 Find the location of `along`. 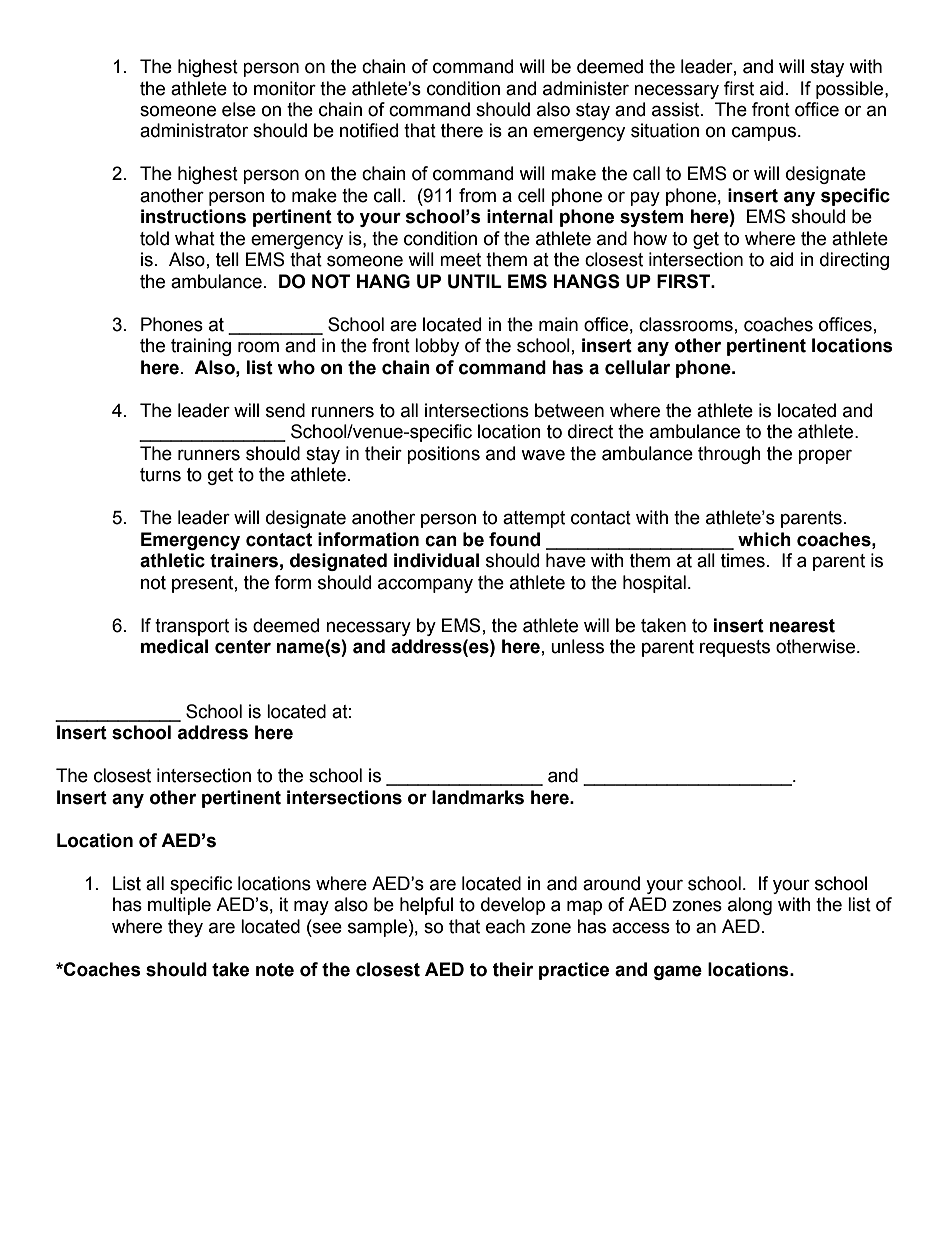

along is located at coordinates (750, 906).
